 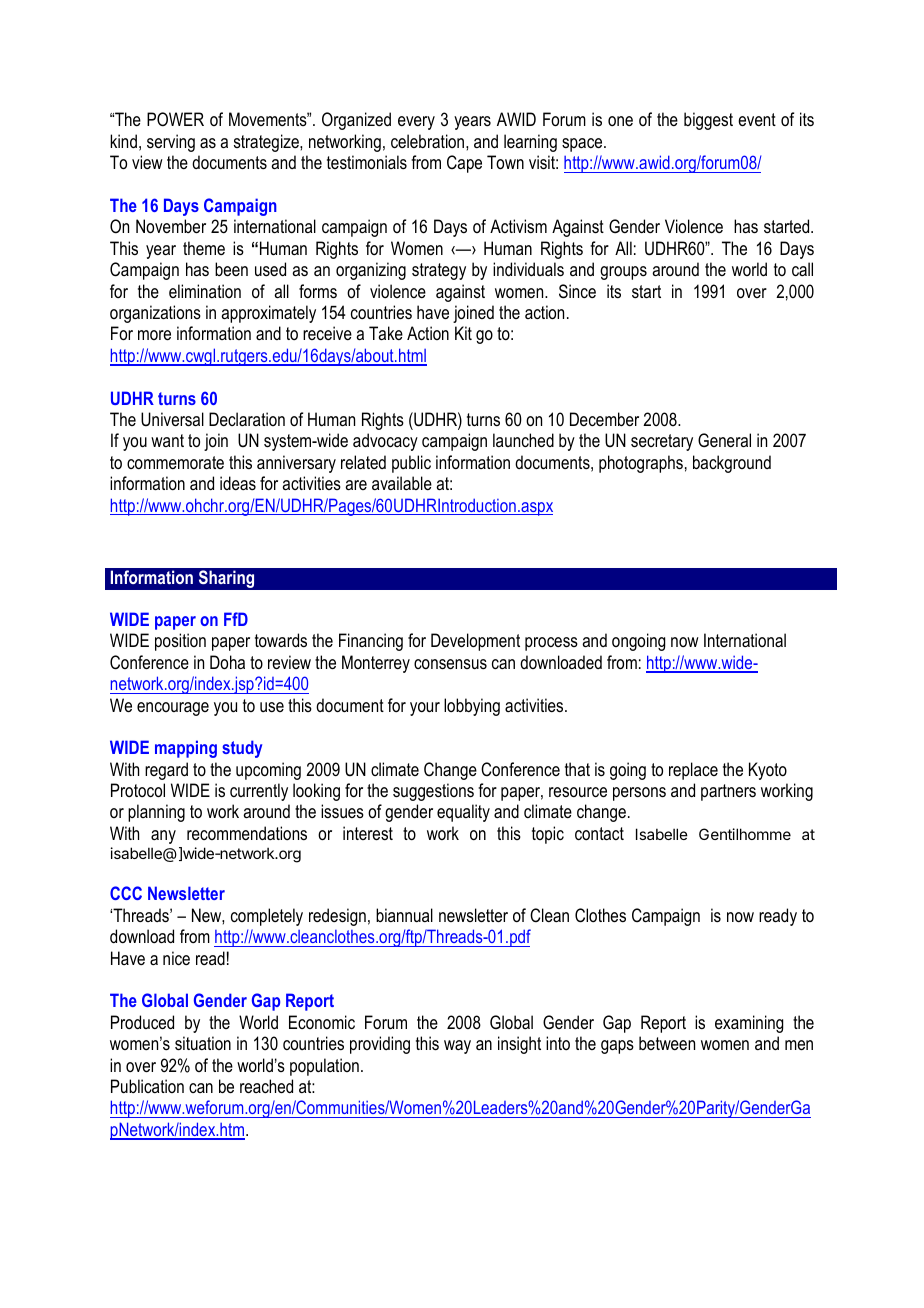 What do you see at coordinates (463, 333) in the image?
I see `Kit` at bounding box center [463, 333].
